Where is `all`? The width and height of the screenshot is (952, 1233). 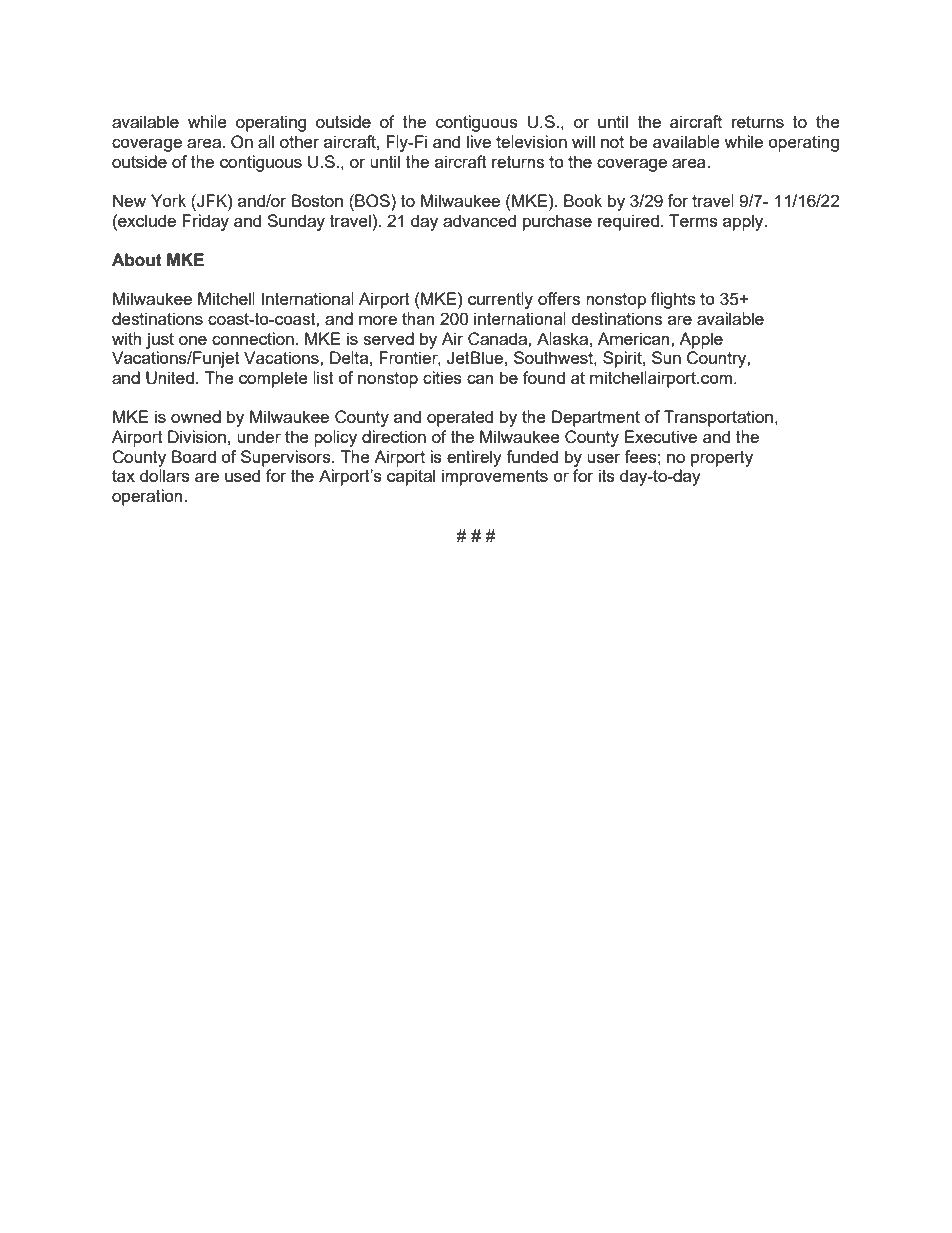
all is located at coordinates (266, 141).
